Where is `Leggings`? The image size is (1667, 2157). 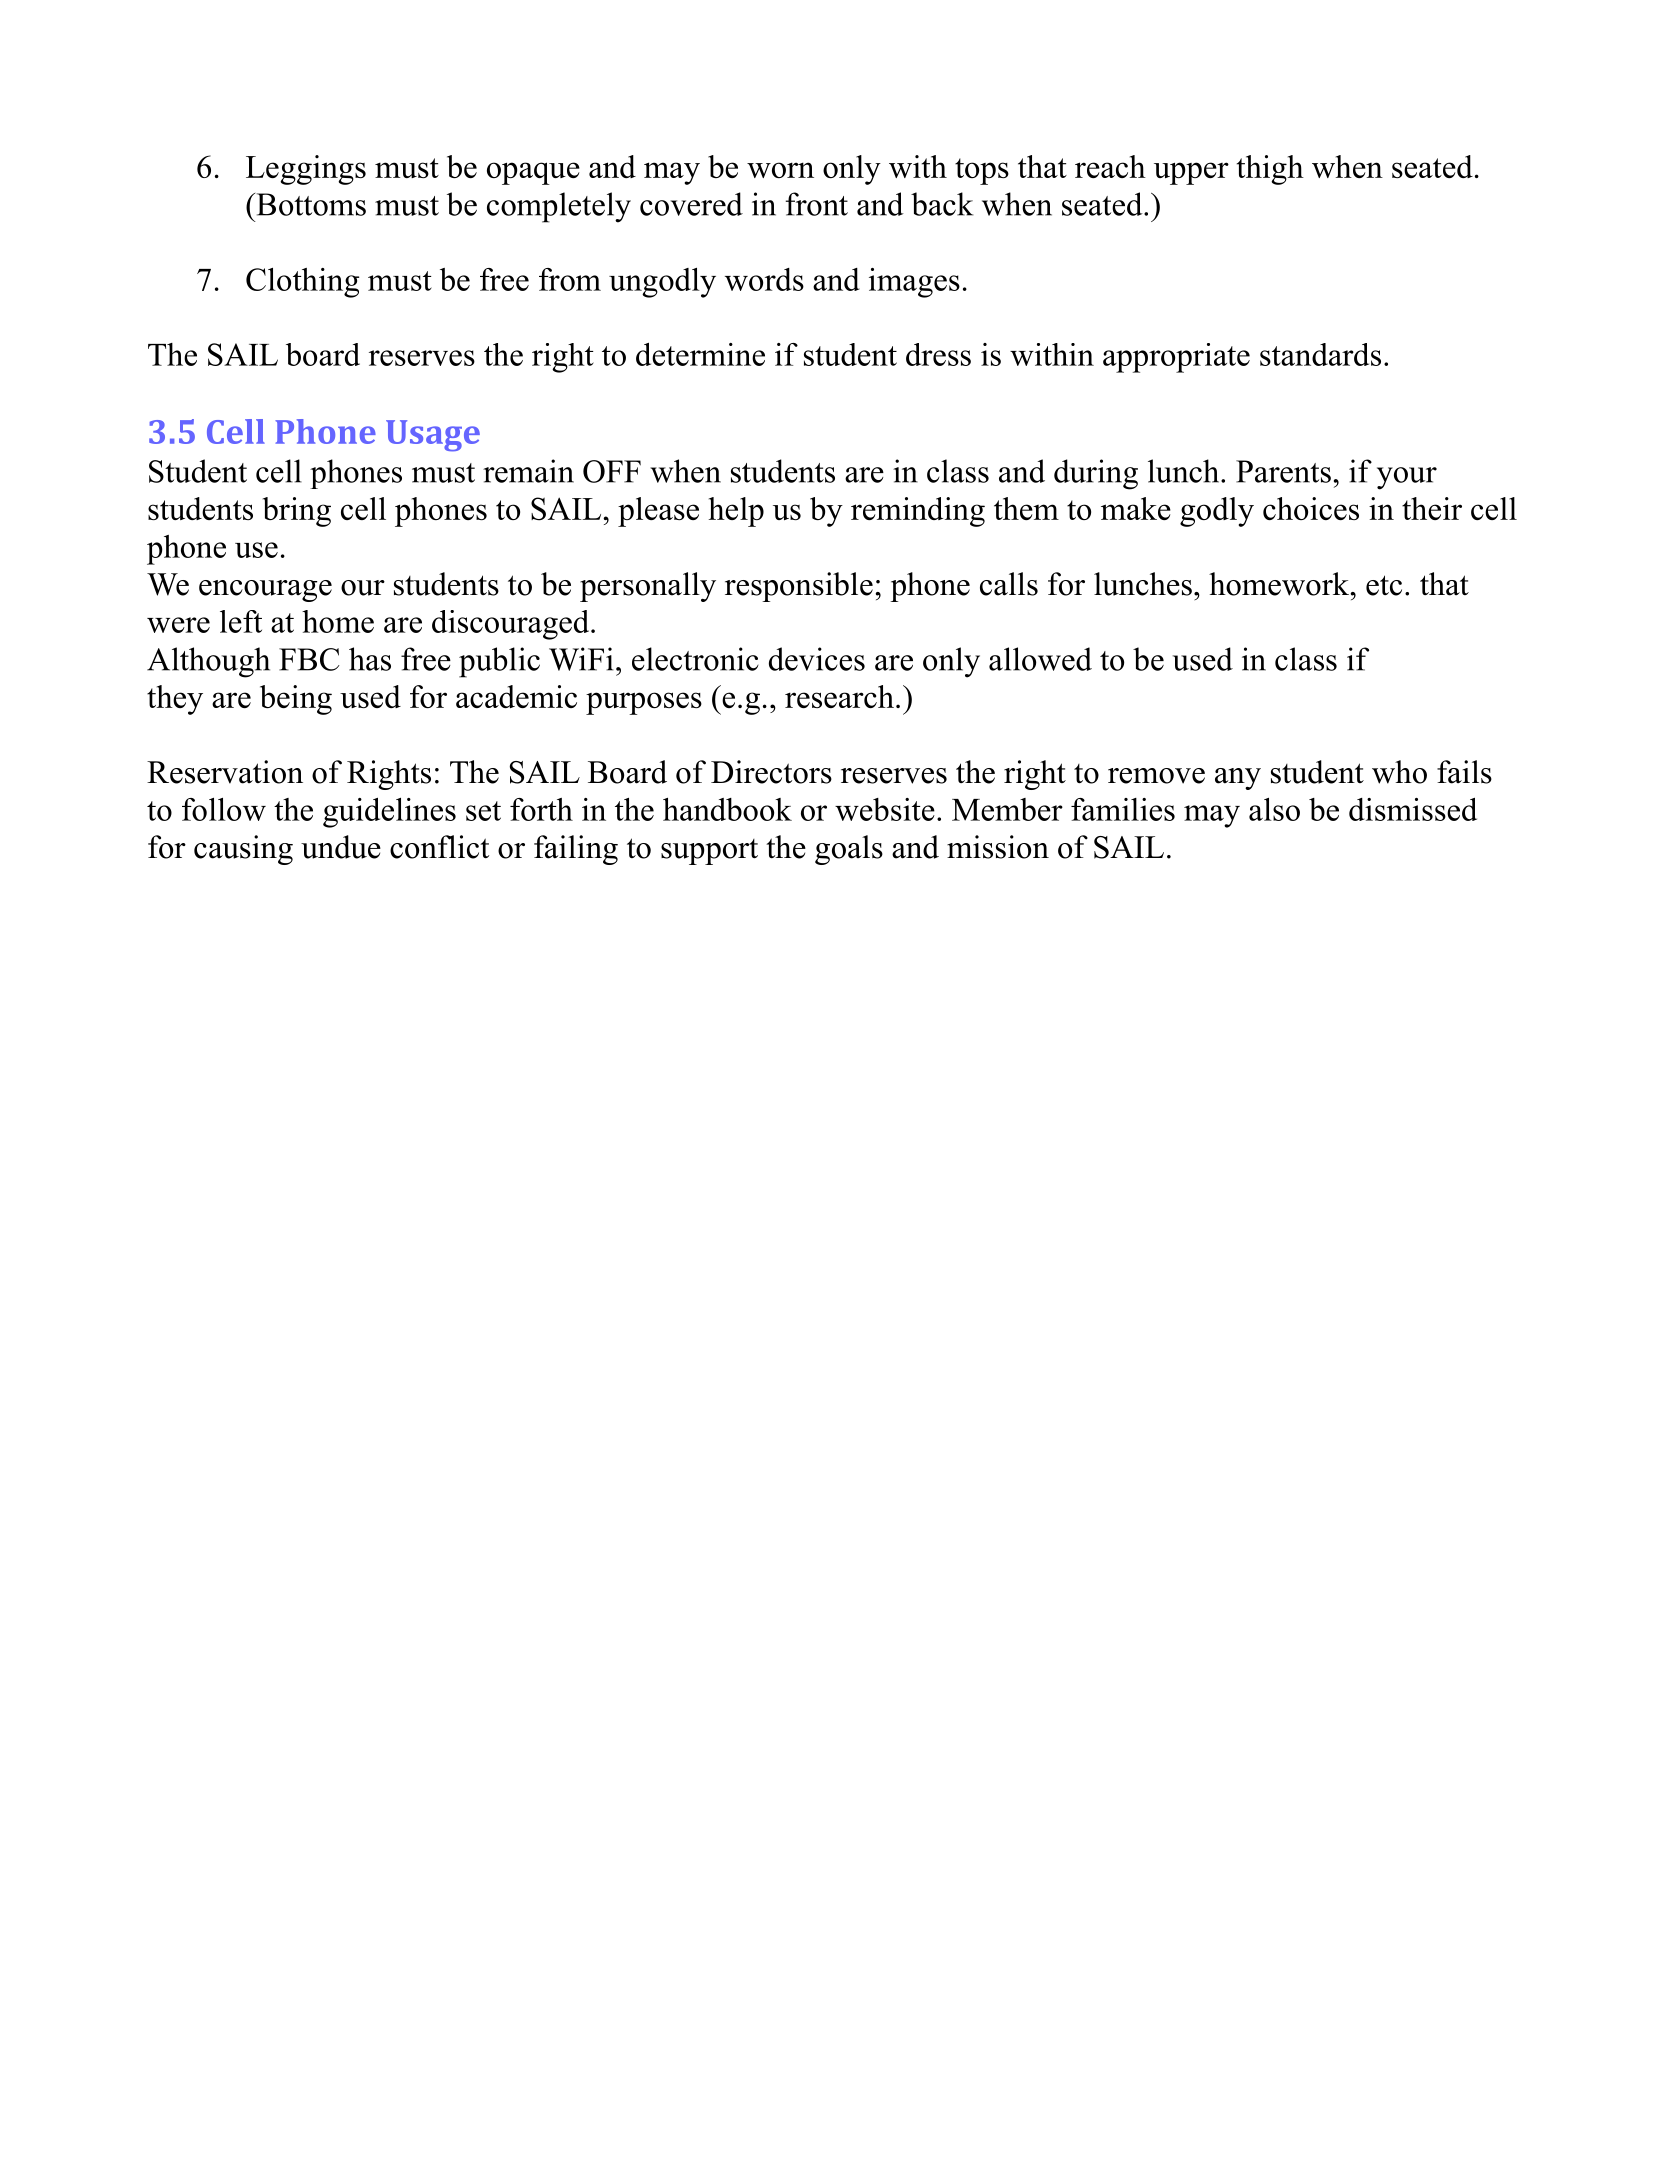 Leggings is located at coordinates (306, 170).
